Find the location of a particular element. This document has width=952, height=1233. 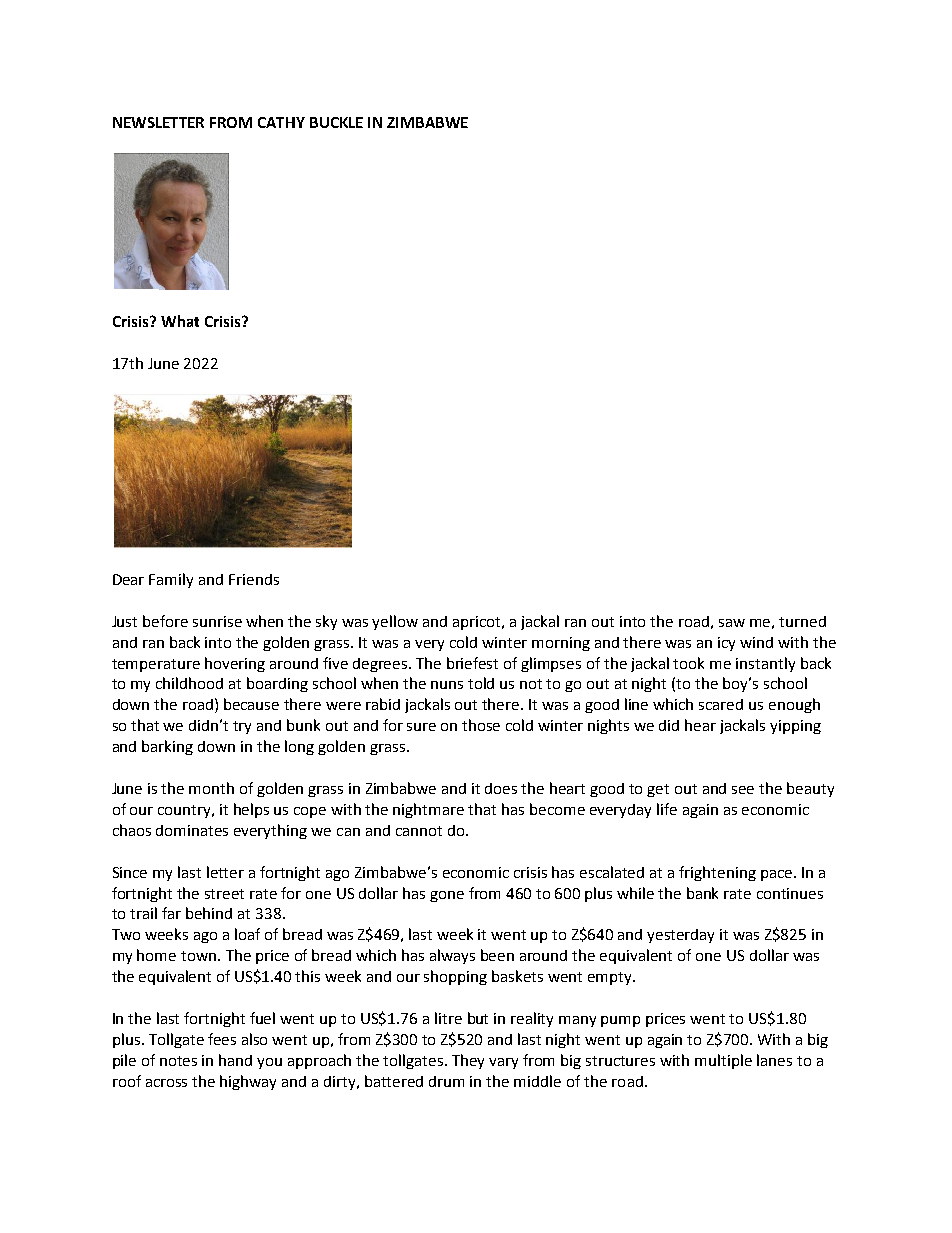

saw is located at coordinates (732, 623).
